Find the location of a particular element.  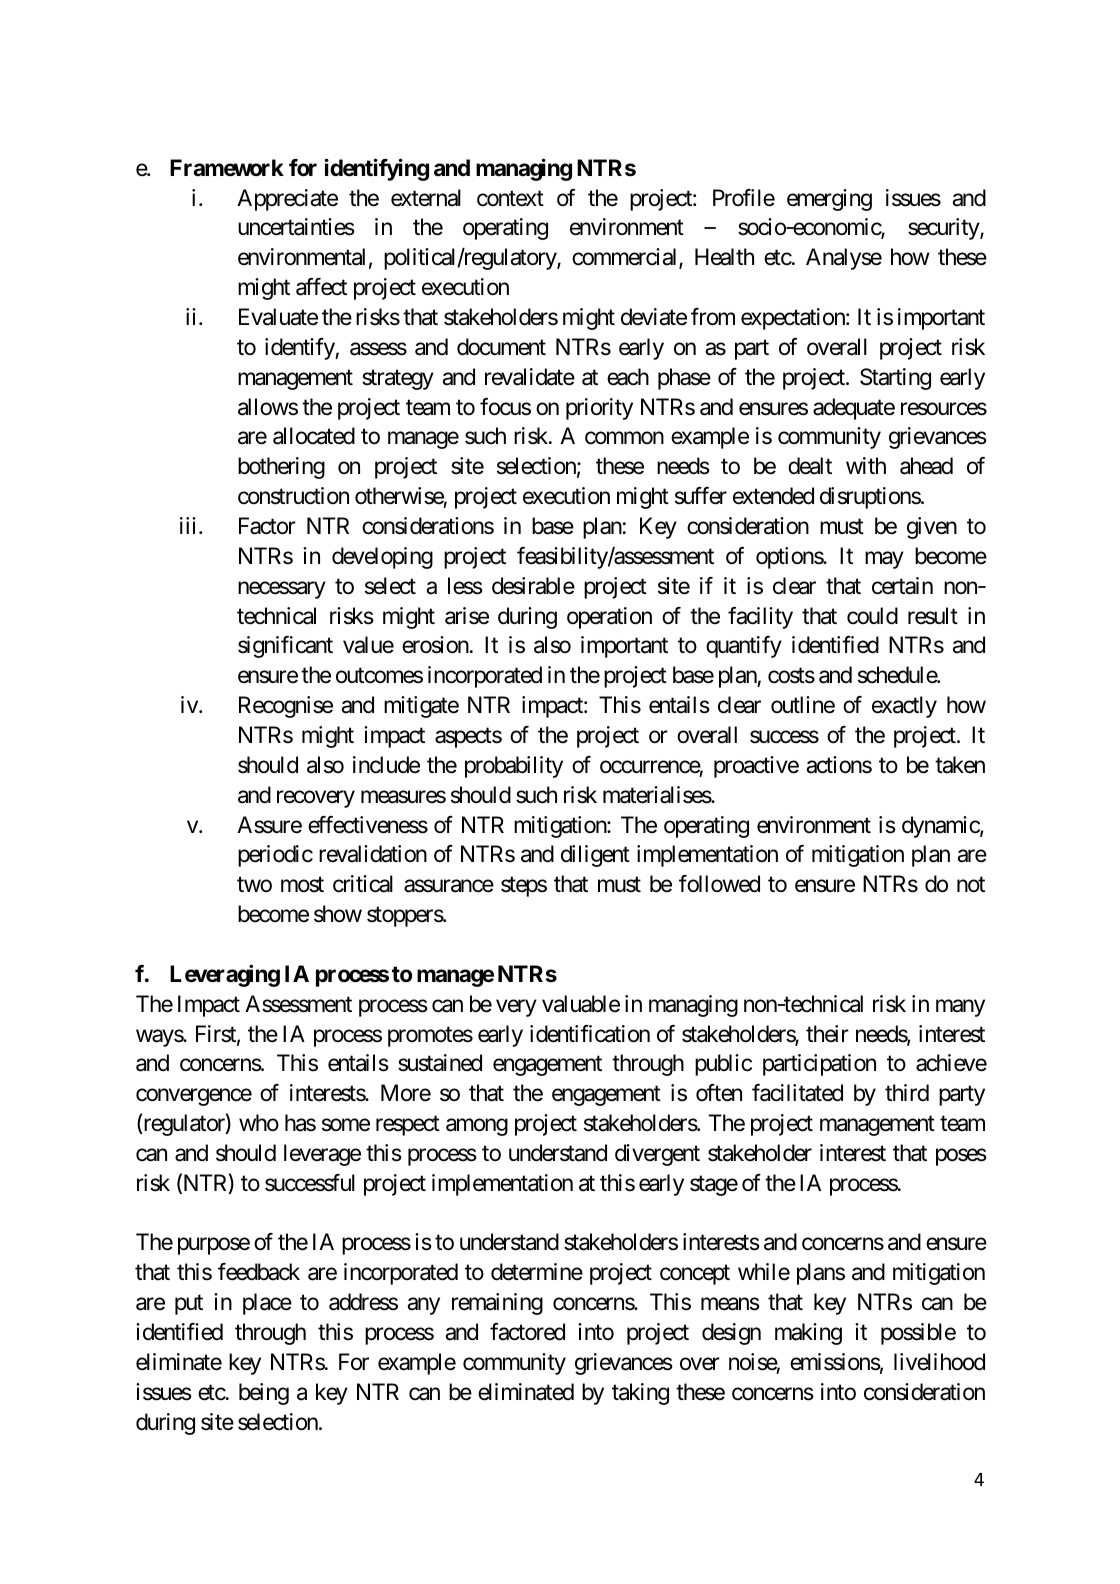

Framework is located at coordinates (227, 168).
